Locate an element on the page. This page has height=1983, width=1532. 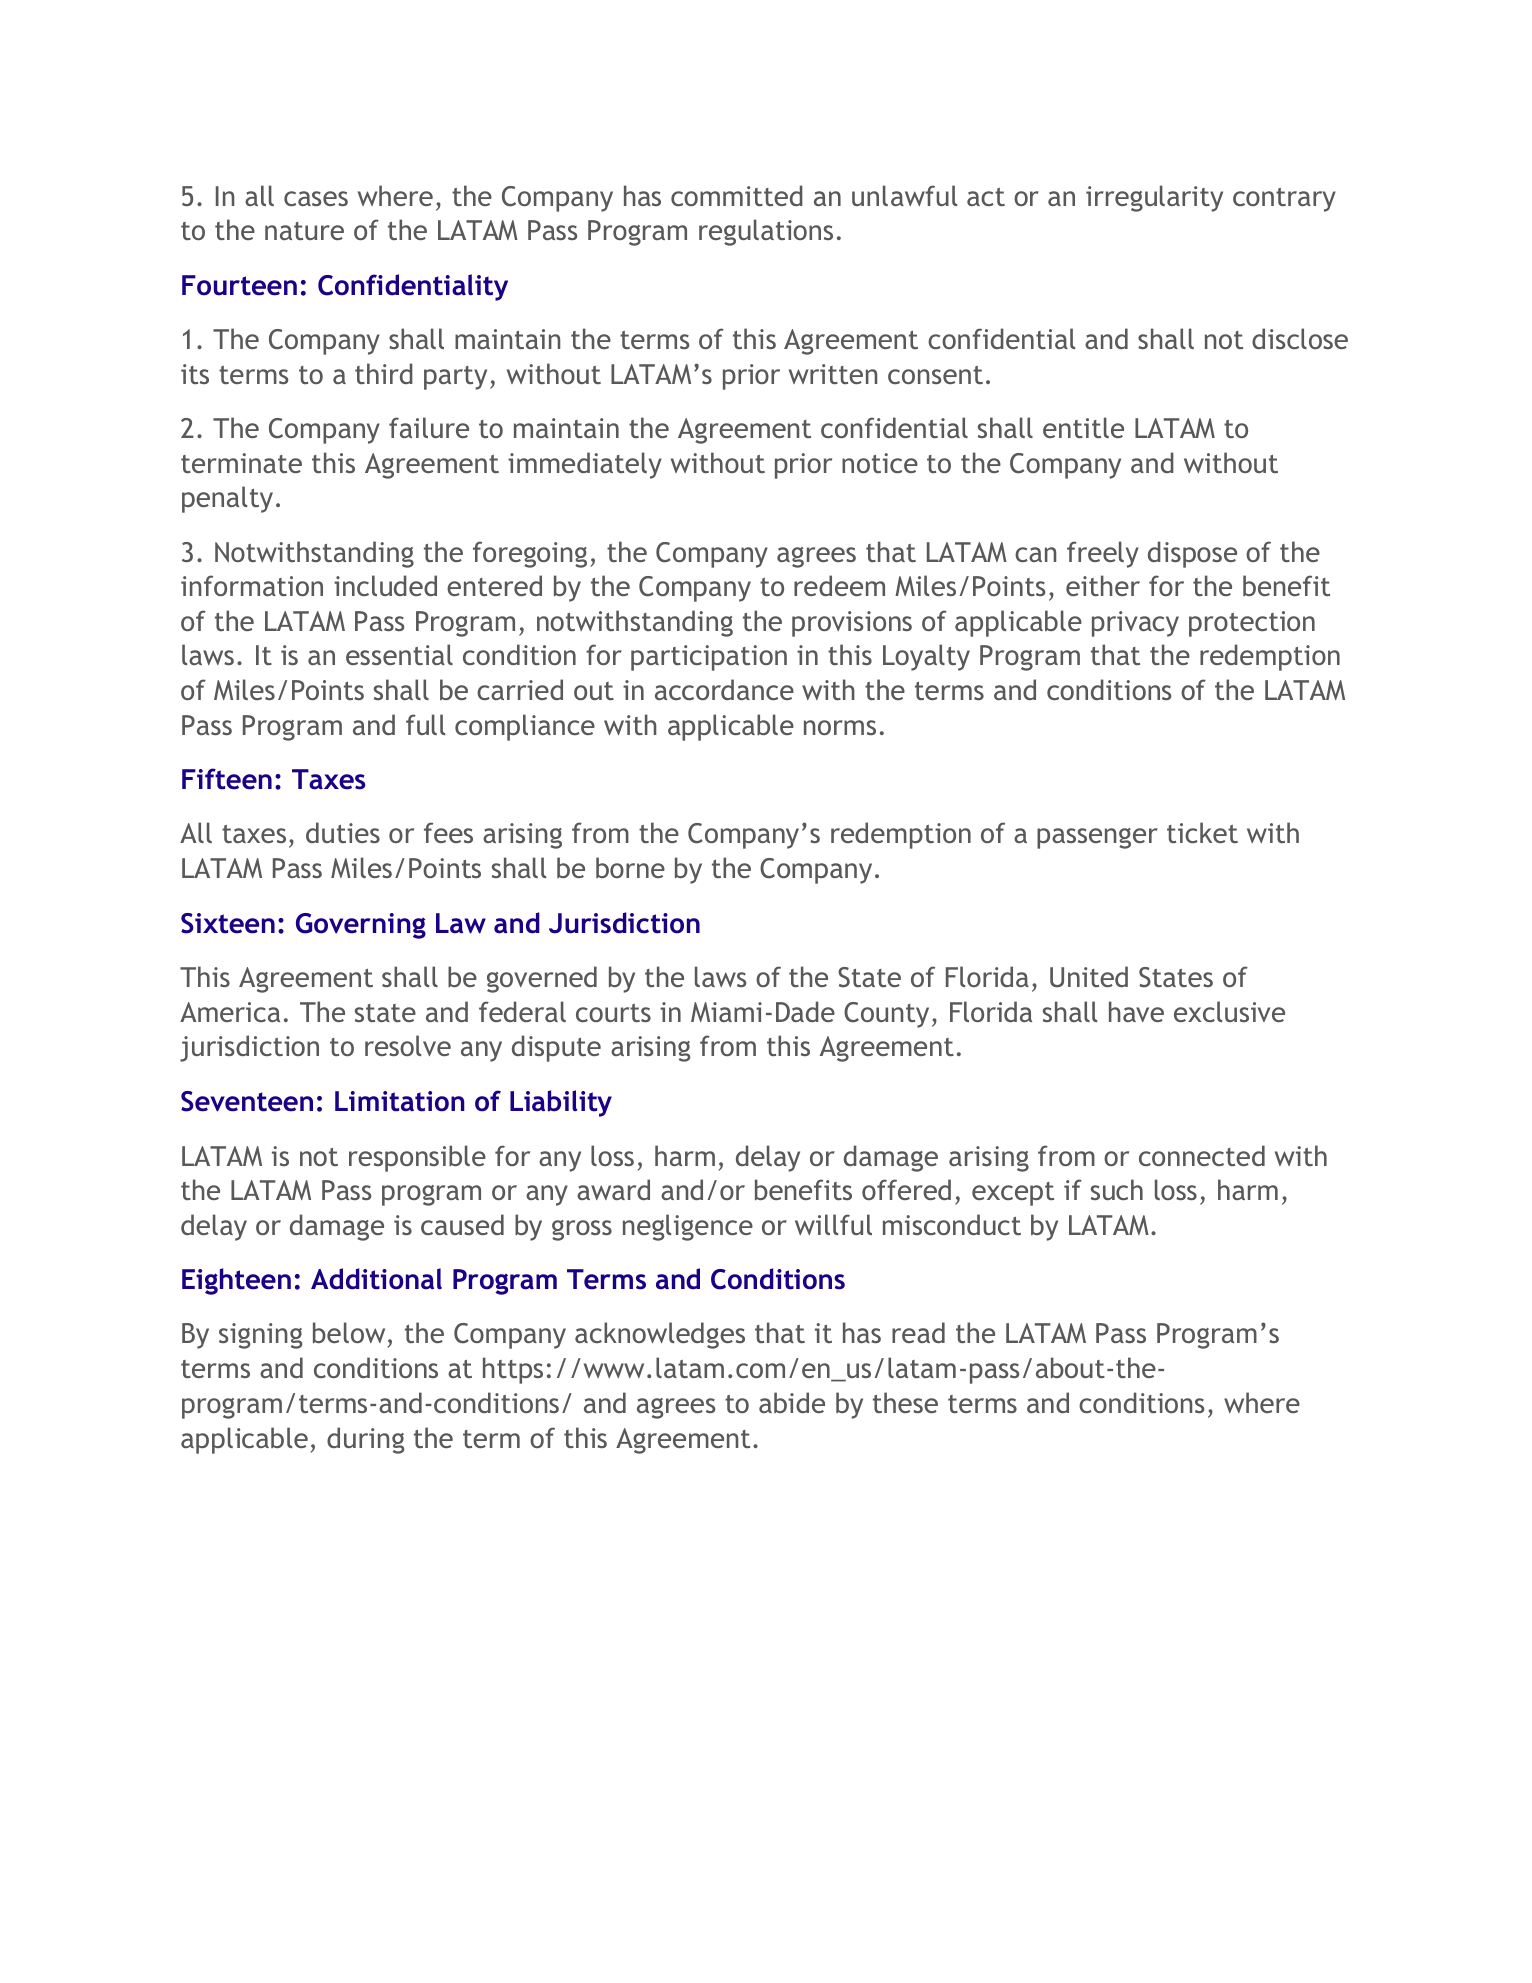
County is located at coordinates (886, 1015).
